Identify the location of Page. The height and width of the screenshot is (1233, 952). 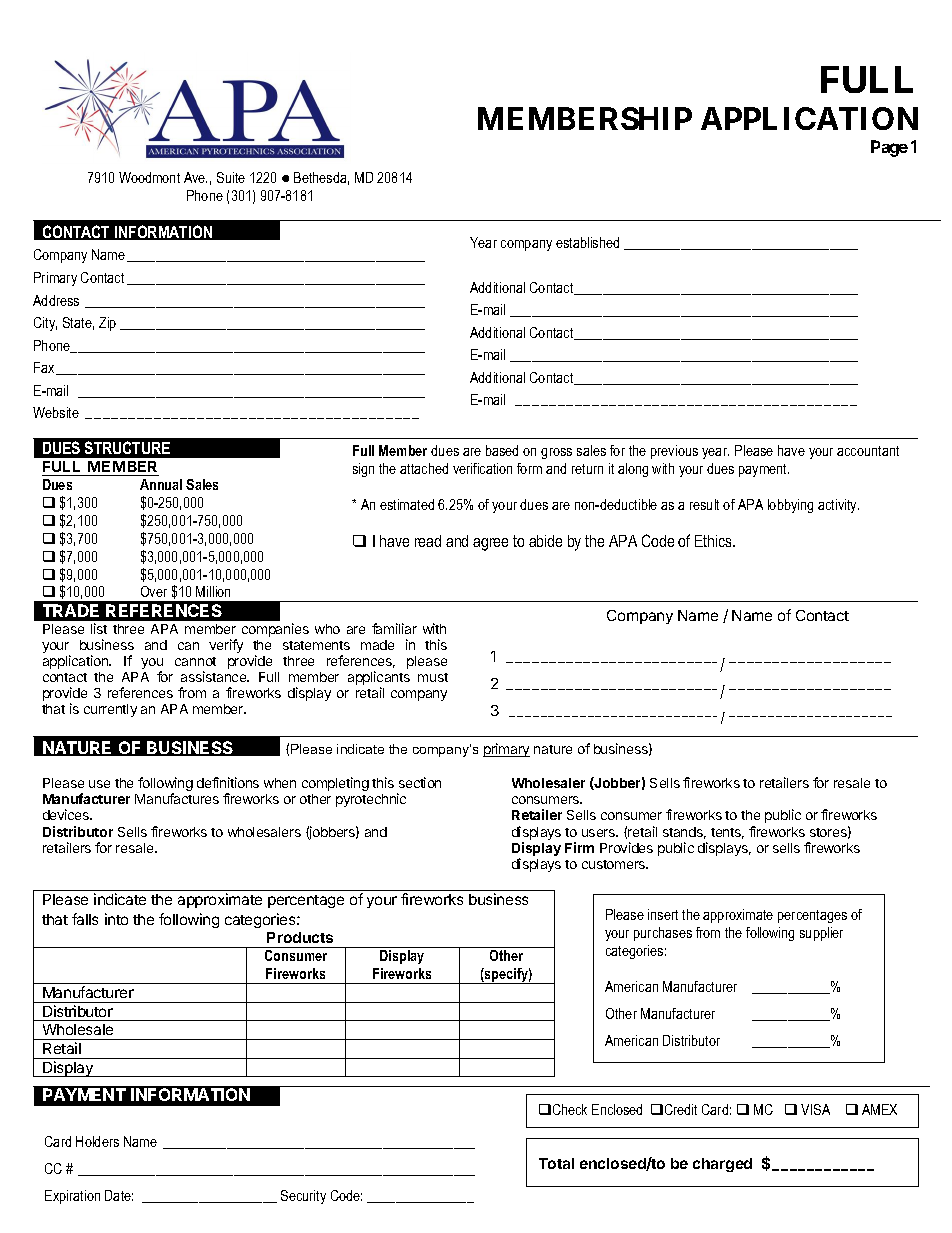
(889, 148).
